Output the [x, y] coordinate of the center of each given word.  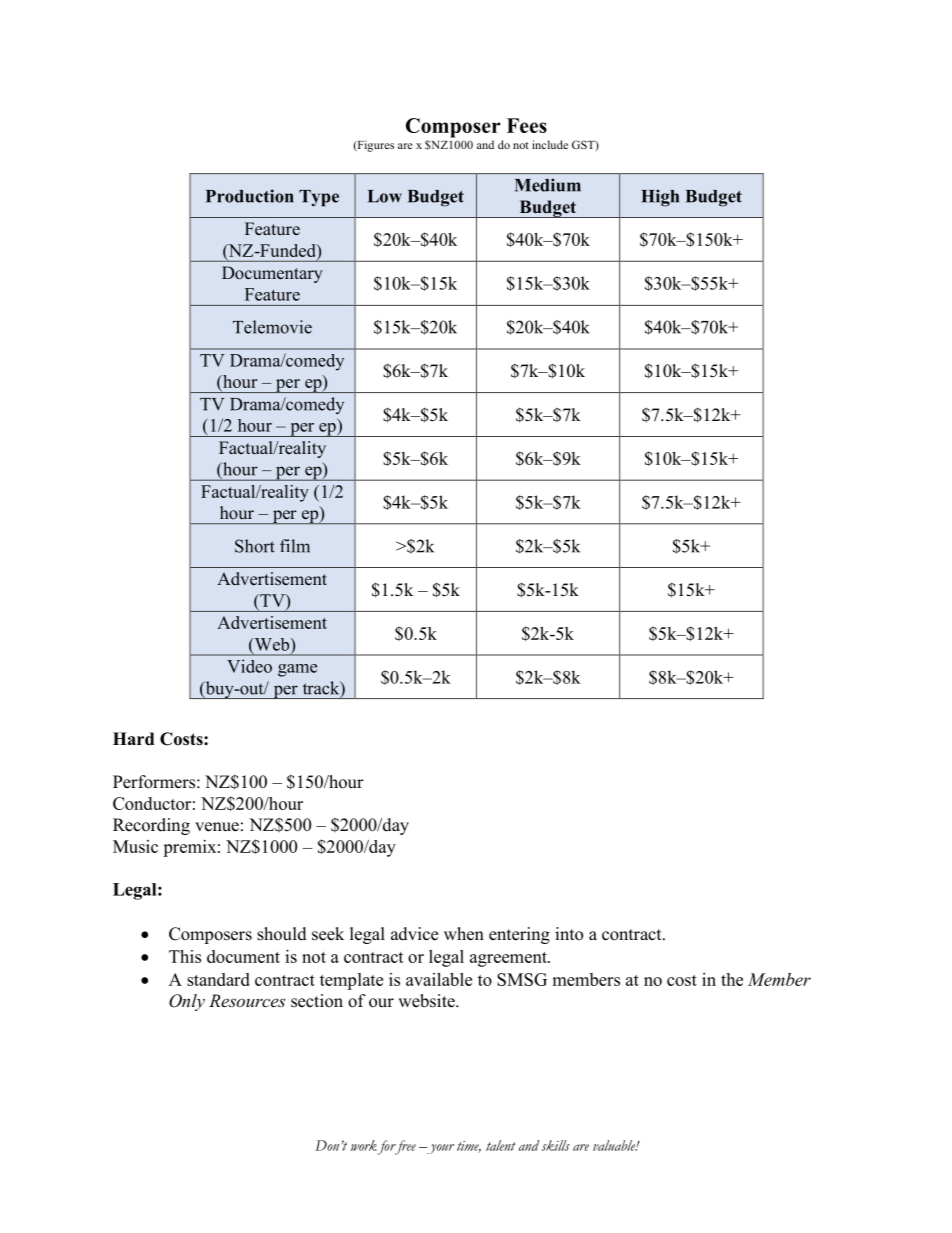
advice [414, 934]
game [297, 670]
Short [255, 546]
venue [217, 827]
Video [249, 666]
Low [385, 196]
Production [249, 196]
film [295, 546]
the [732, 979]
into [569, 934]
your [439, 1149]
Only [187, 1002]
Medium [548, 185]
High [660, 198]
